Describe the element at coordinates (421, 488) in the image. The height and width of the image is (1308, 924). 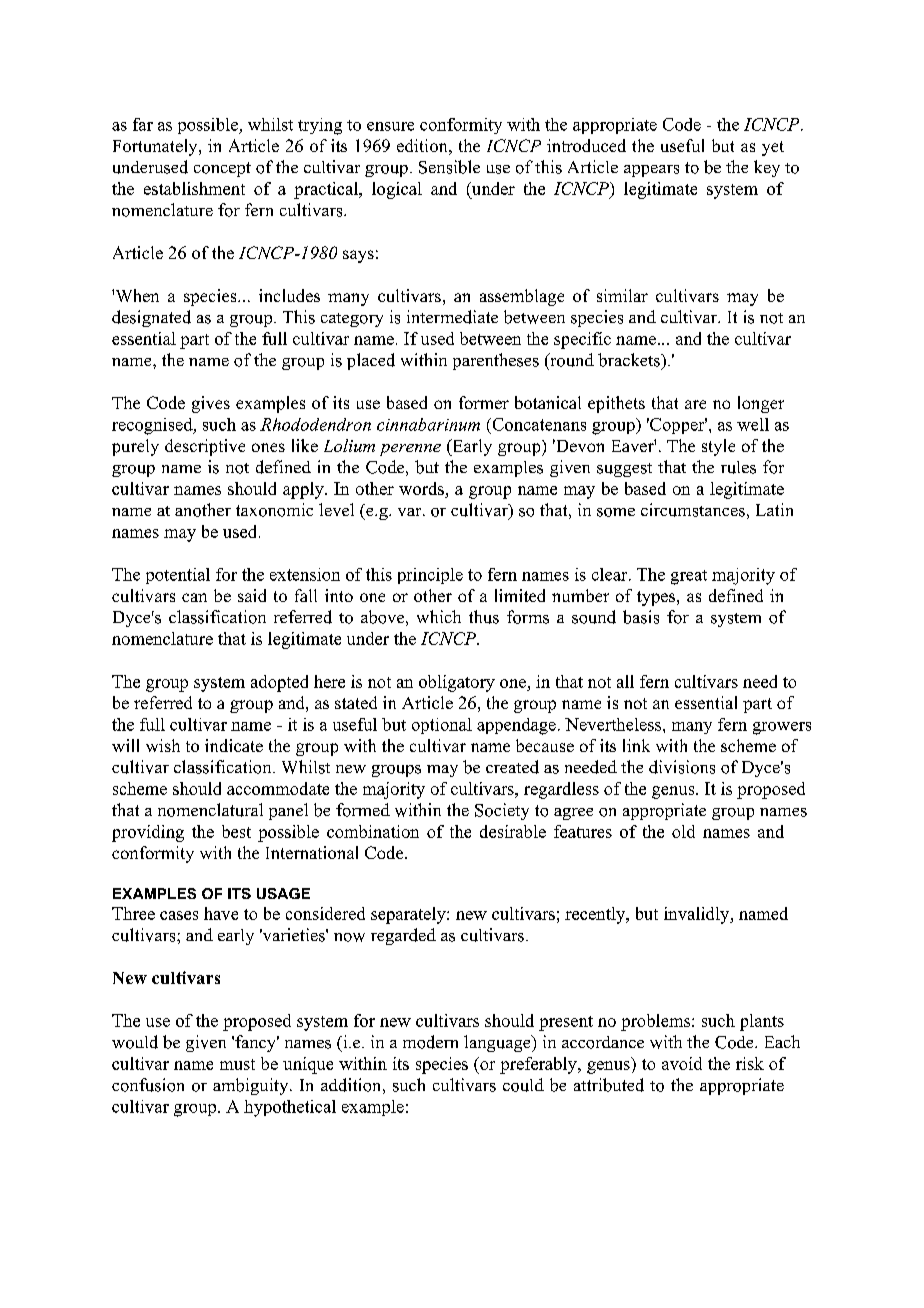
I see `words` at that location.
